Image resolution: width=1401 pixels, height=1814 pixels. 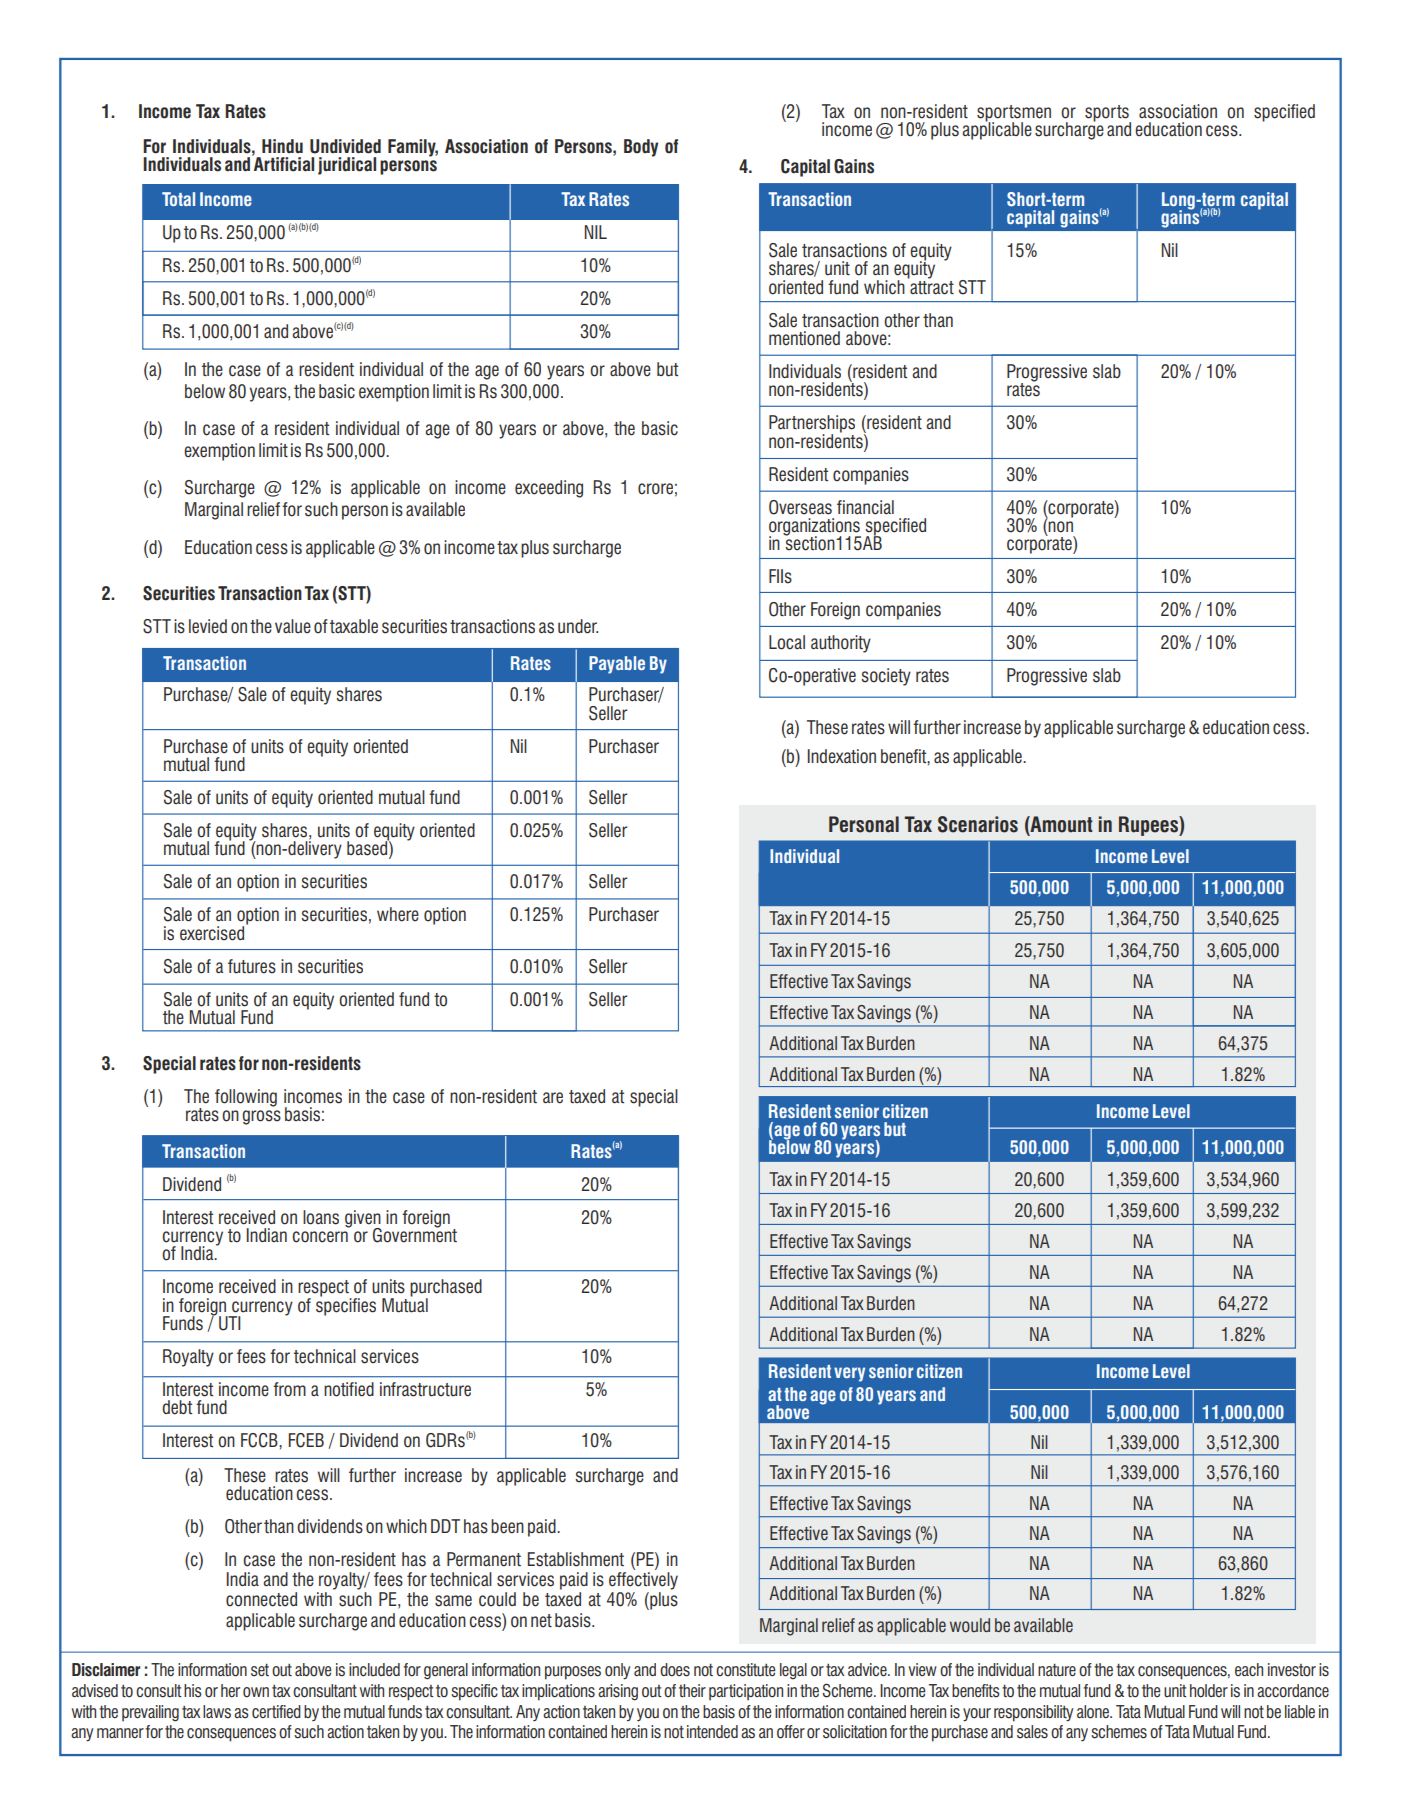 What do you see at coordinates (931, 286) in the image?
I see `attract` at bounding box center [931, 286].
